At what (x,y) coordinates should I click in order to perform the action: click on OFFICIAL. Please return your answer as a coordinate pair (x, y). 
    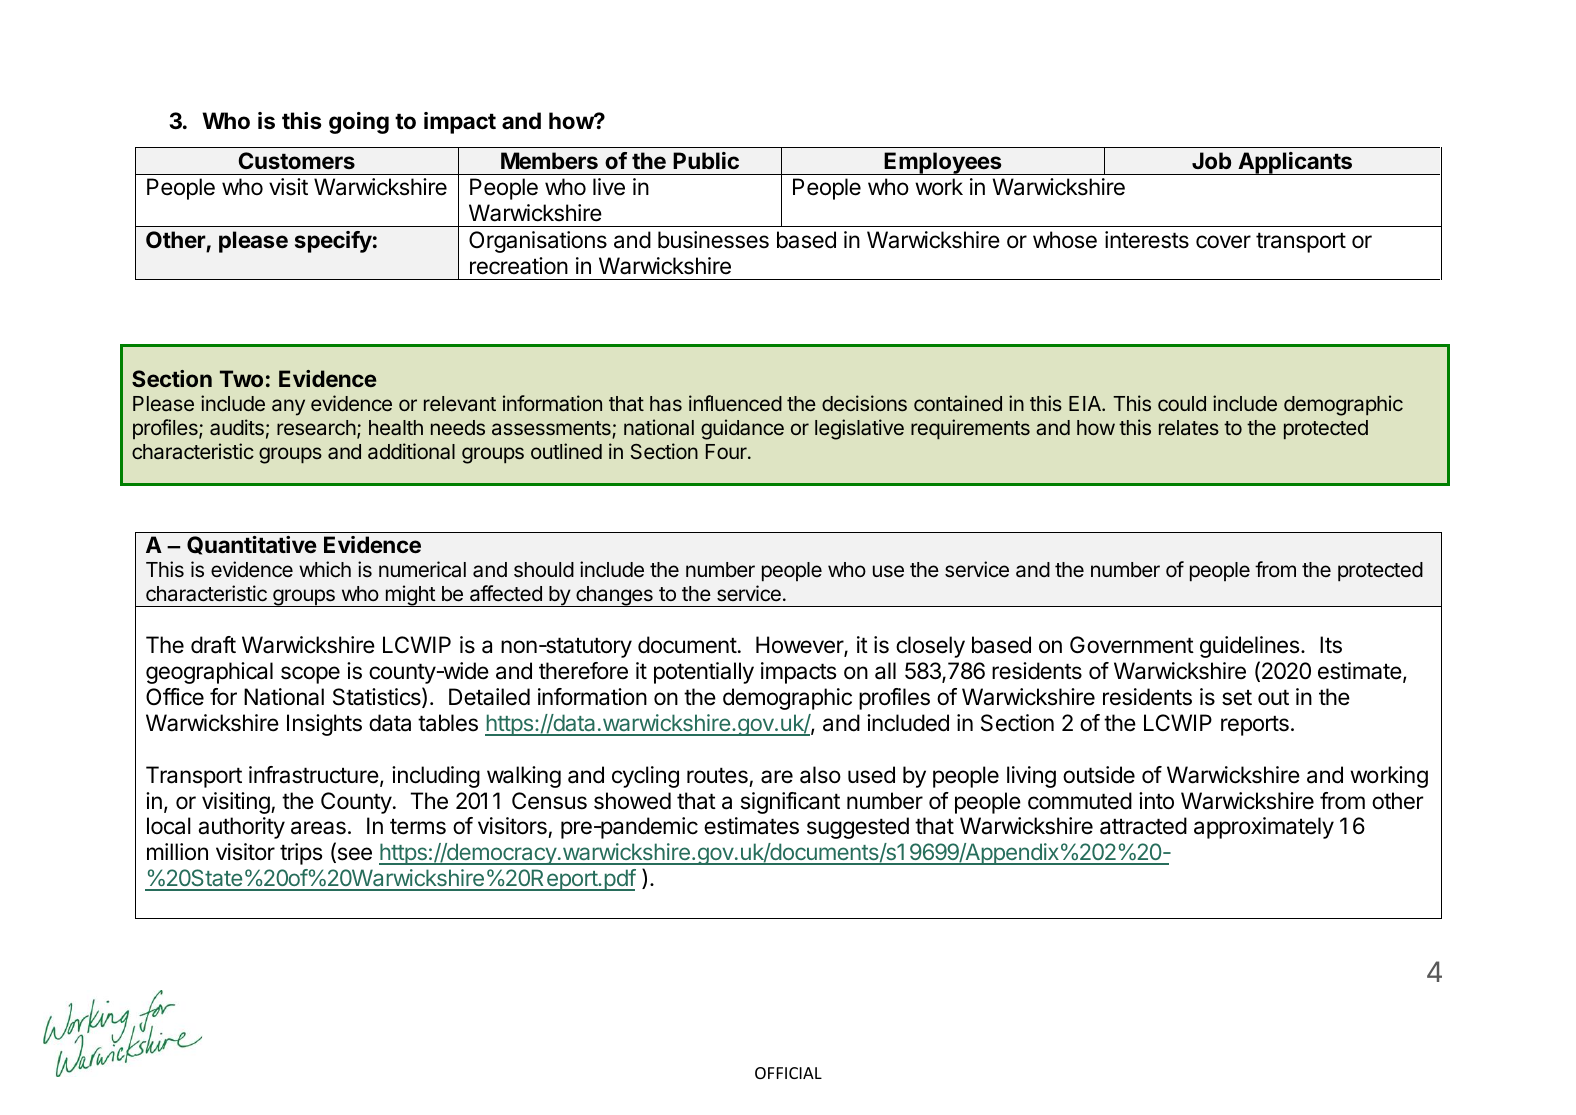
    Looking at the image, I should click on (788, 1073).
